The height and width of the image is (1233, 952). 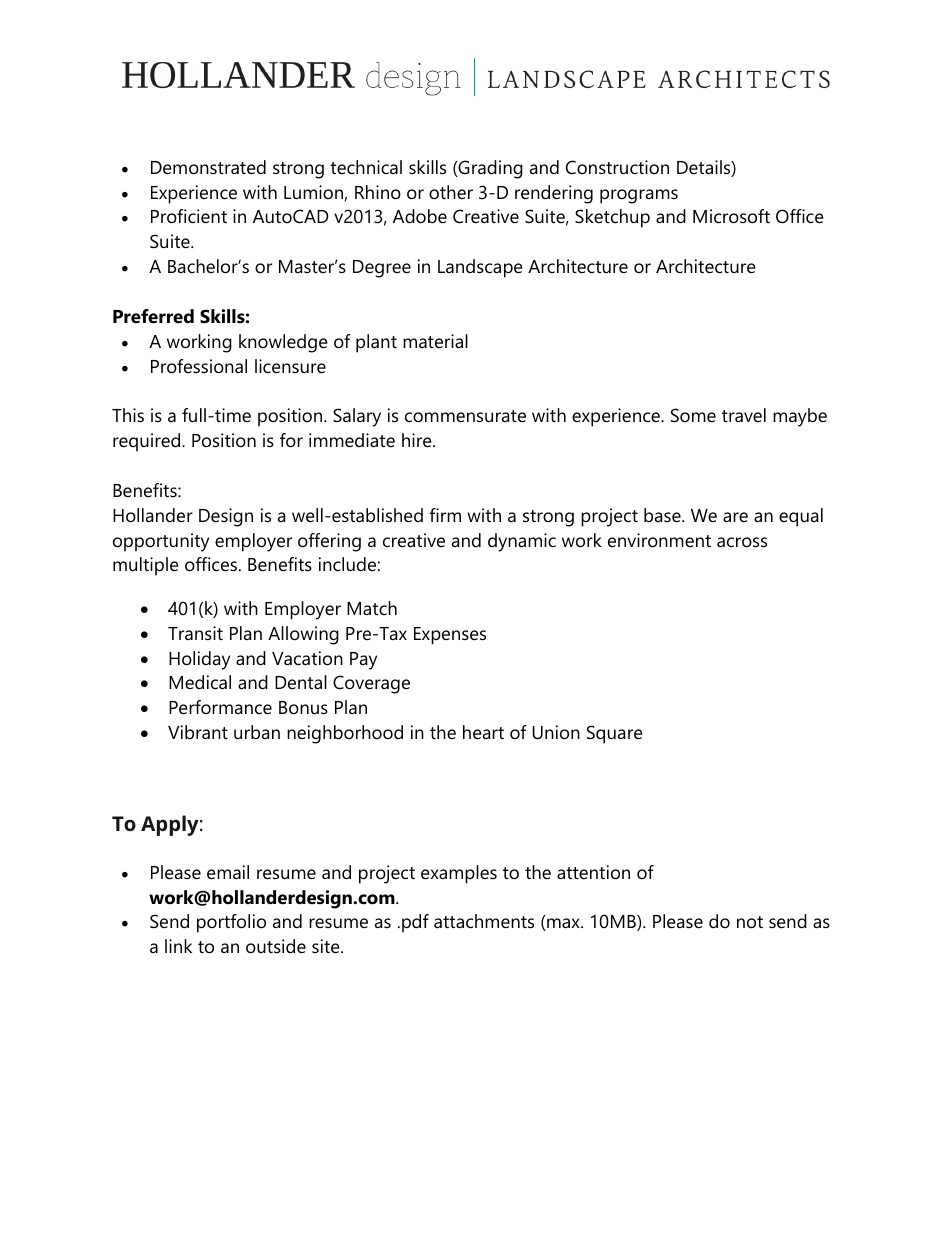 What do you see at coordinates (231, 923) in the image?
I see `portfolio` at bounding box center [231, 923].
